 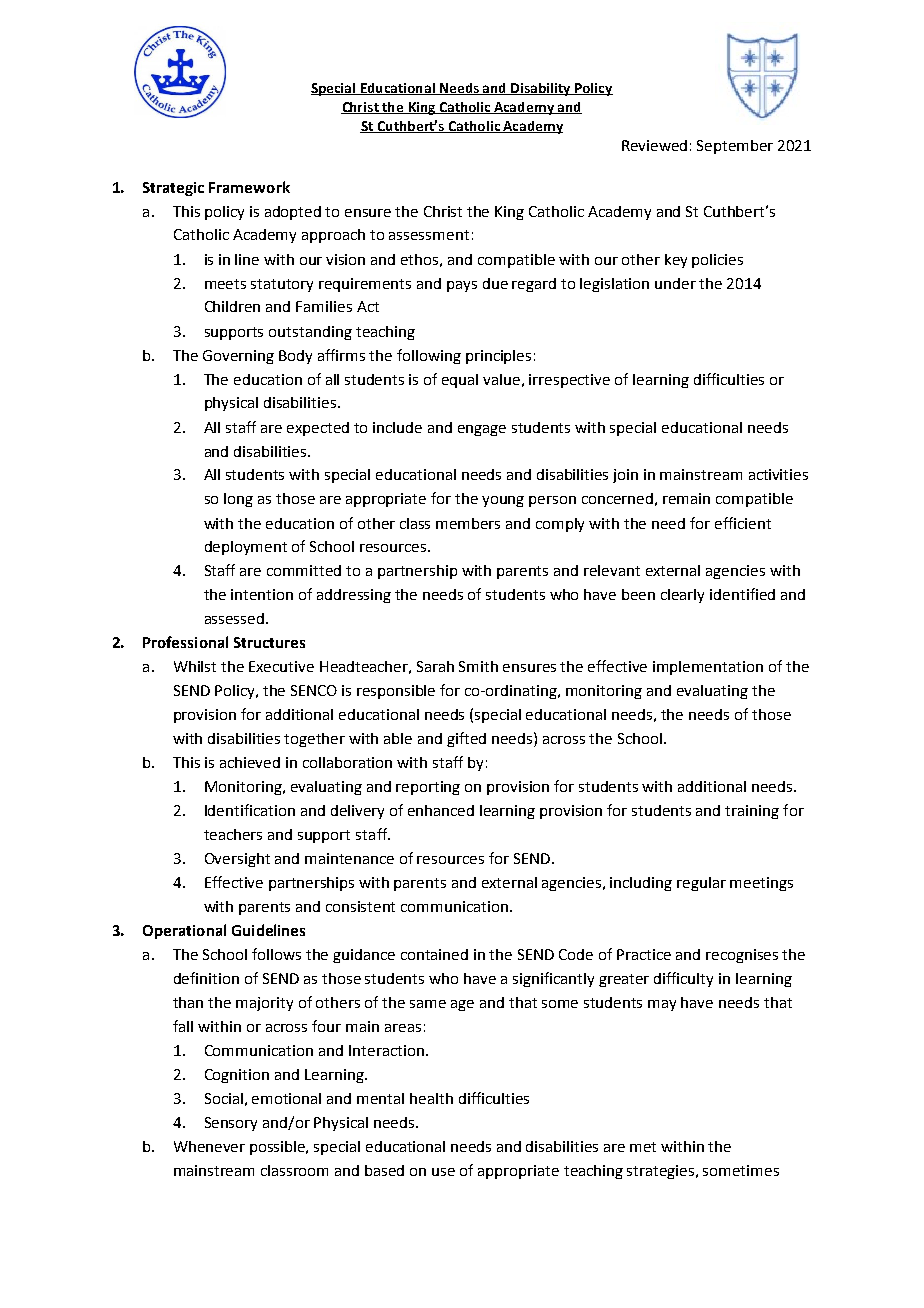 I want to click on activities, so click(x=778, y=474).
